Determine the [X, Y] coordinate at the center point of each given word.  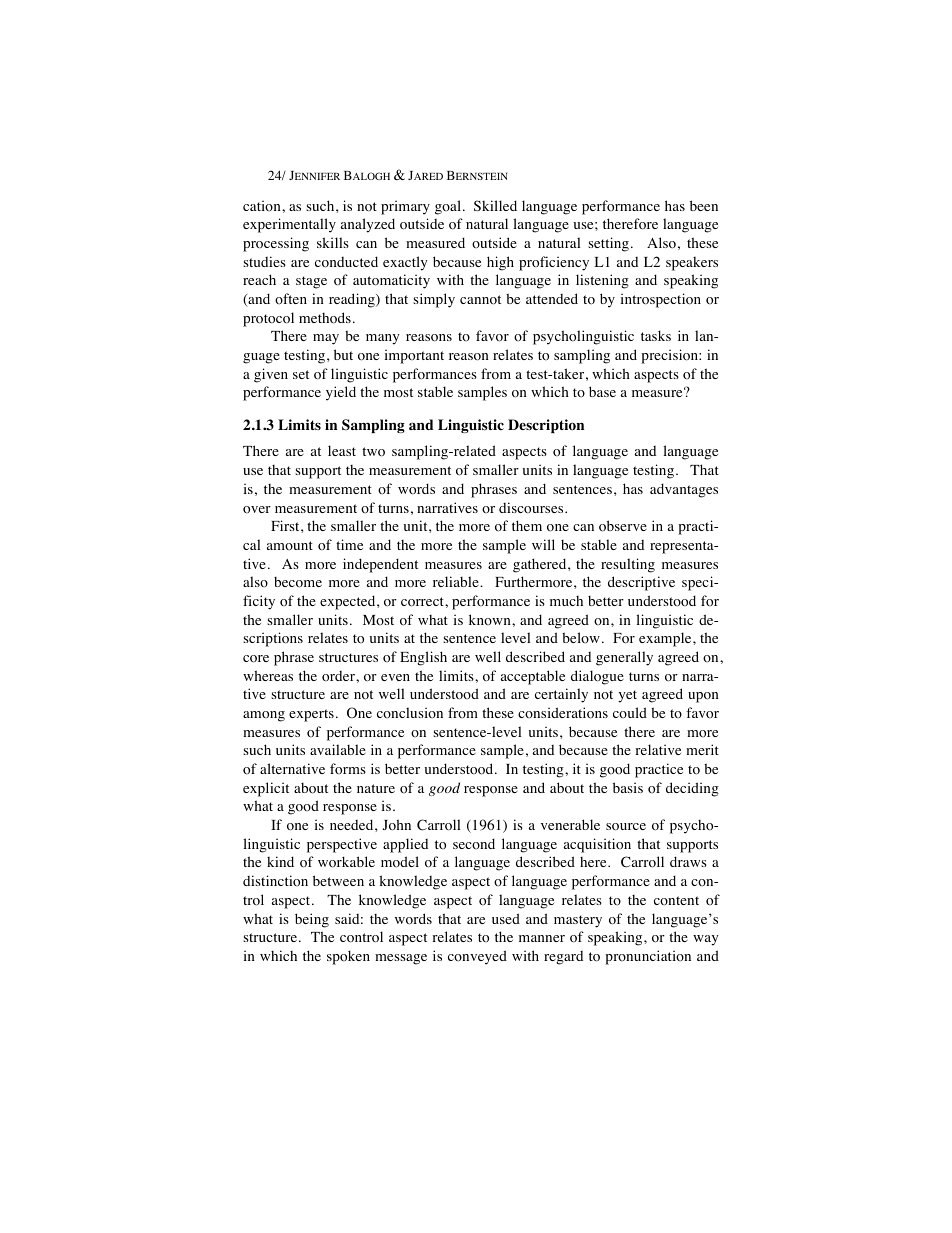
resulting [628, 565]
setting [608, 244]
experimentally [289, 225]
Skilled [495, 205]
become [298, 582]
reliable [457, 581]
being [312, 920]
